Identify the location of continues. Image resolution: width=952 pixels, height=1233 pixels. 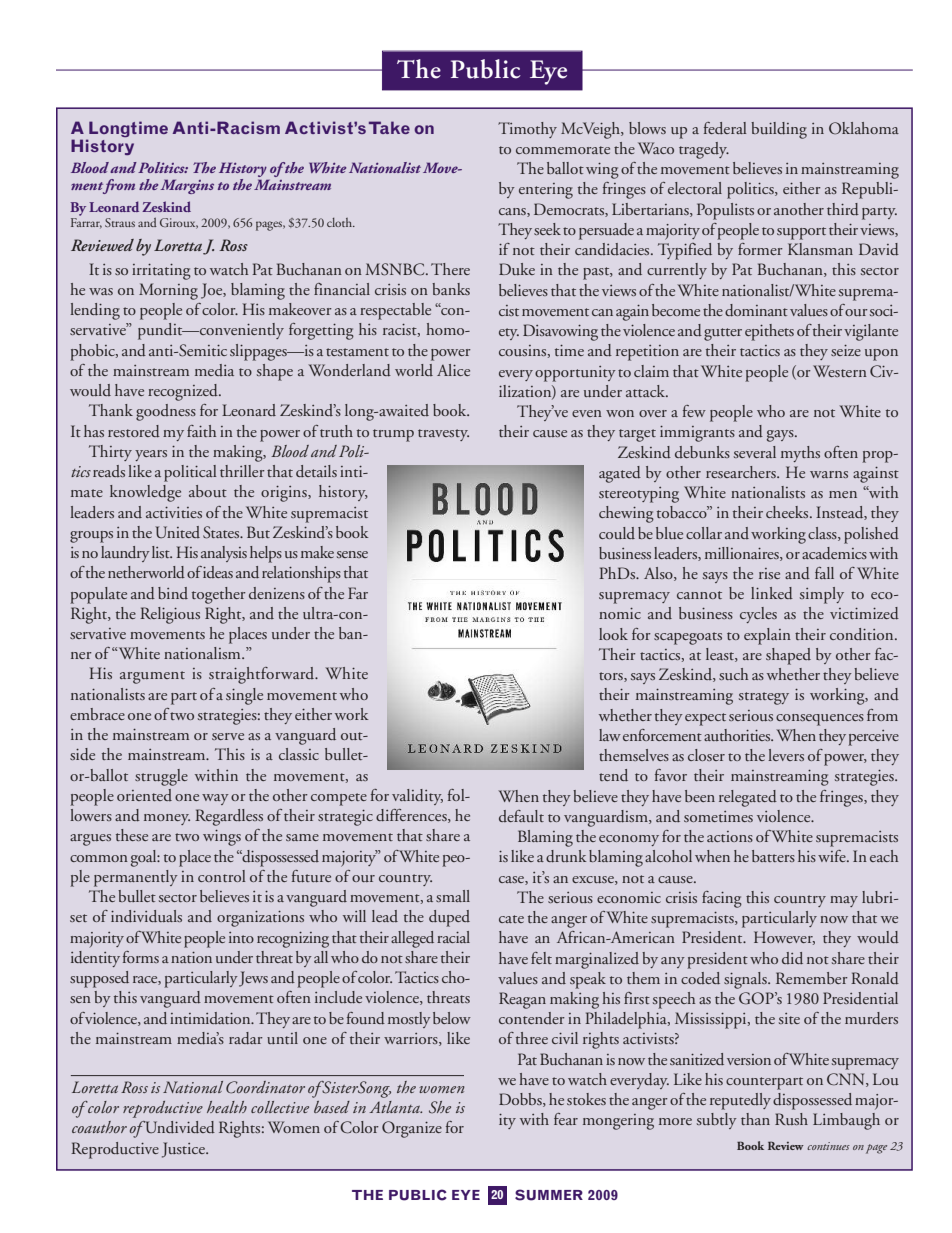
(828, 1146).
